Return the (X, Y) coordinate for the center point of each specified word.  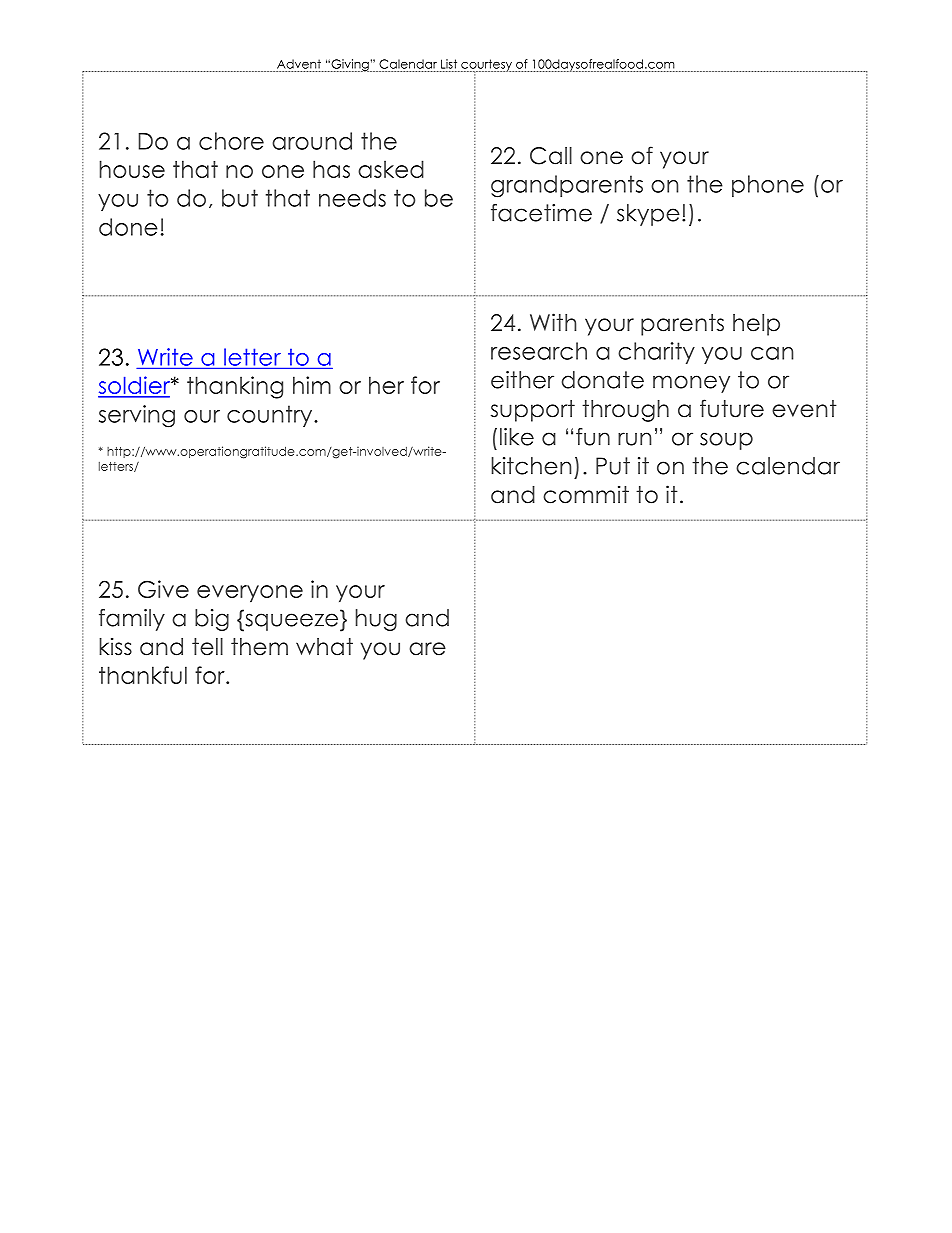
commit (586, 494)
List (449, 64)
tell (207, 647)
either (522, 380)
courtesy (486, 66)
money (691, 384)
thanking (235, 387)
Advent (299, 64)
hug (376, 620)
